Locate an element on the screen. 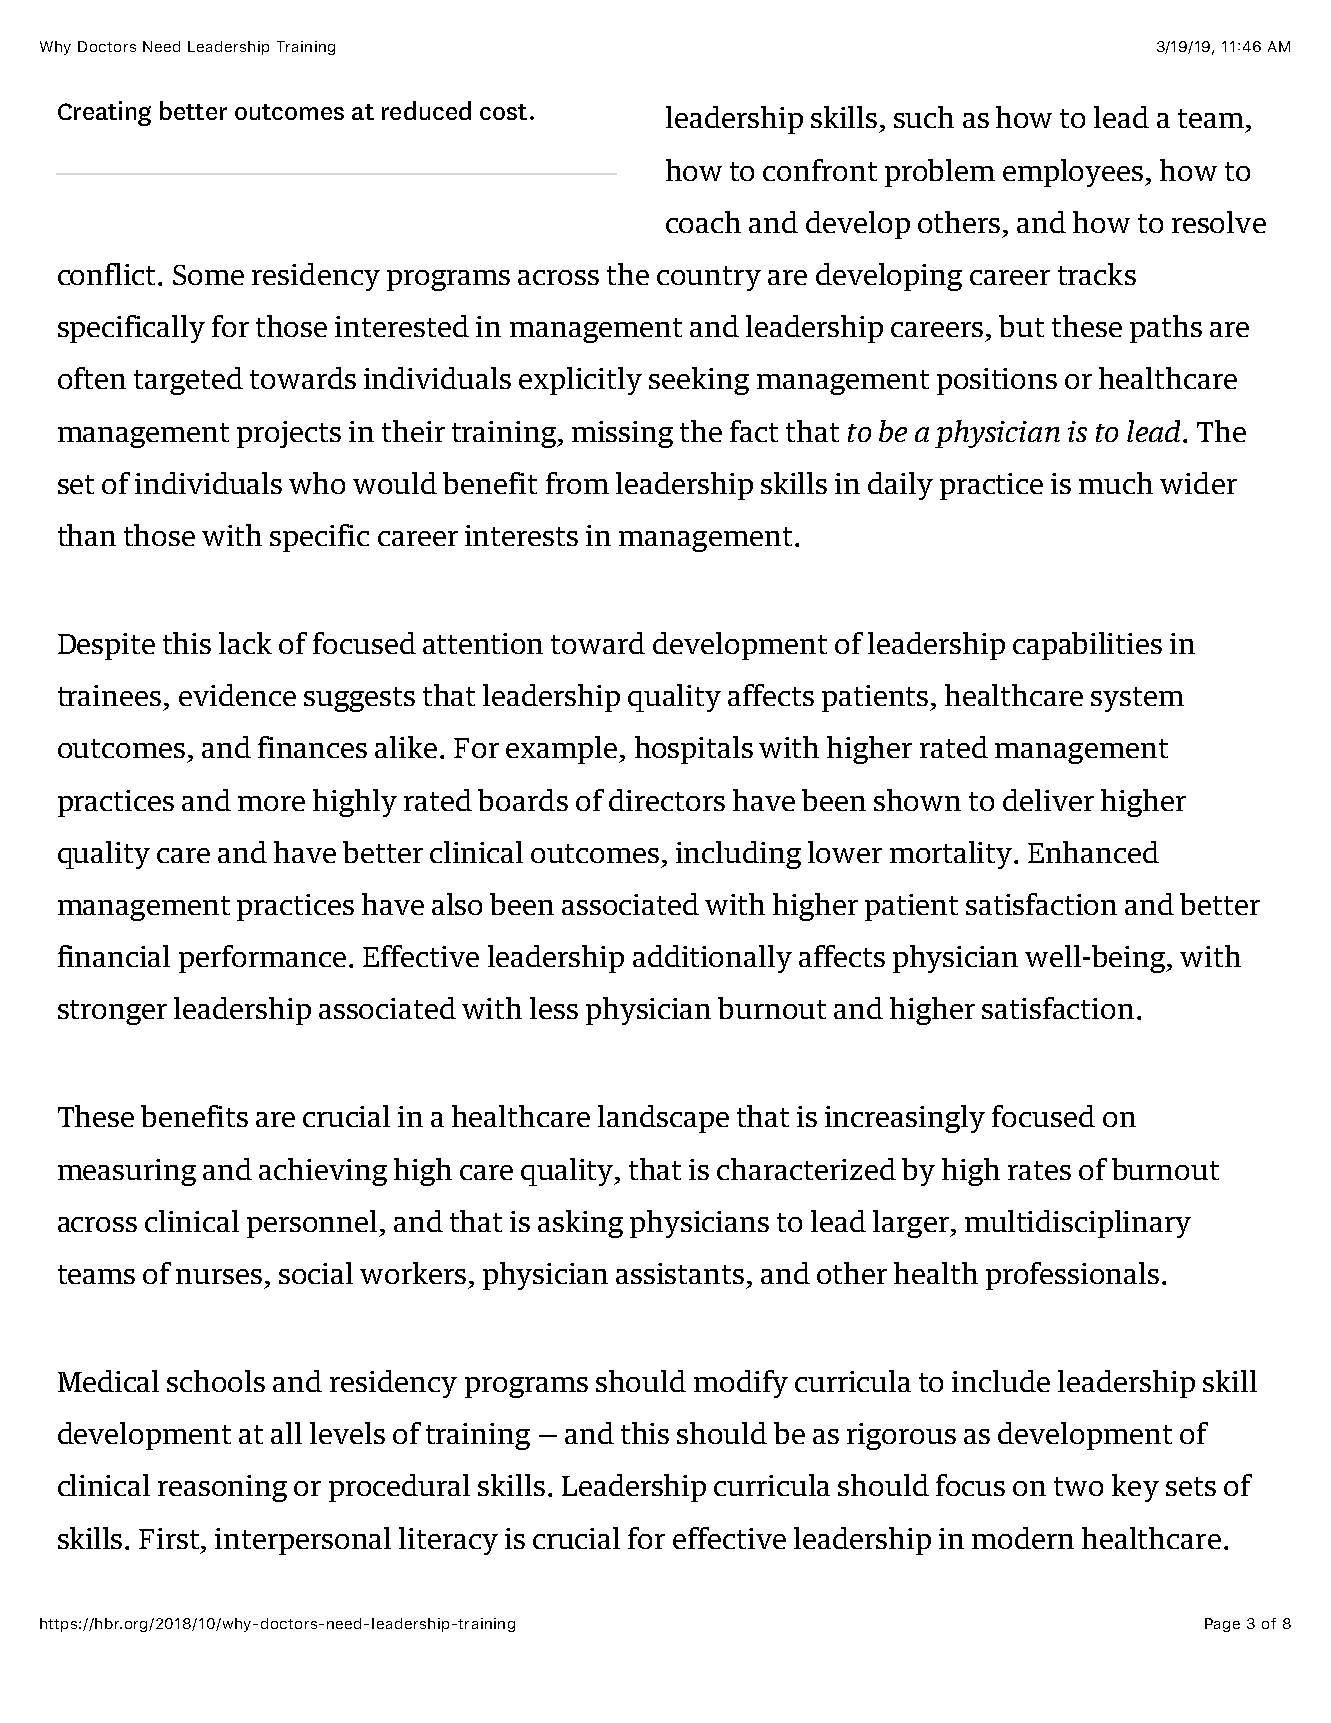 The image size is (1331, 1723). Creating is located at coordinates (104, 113).
